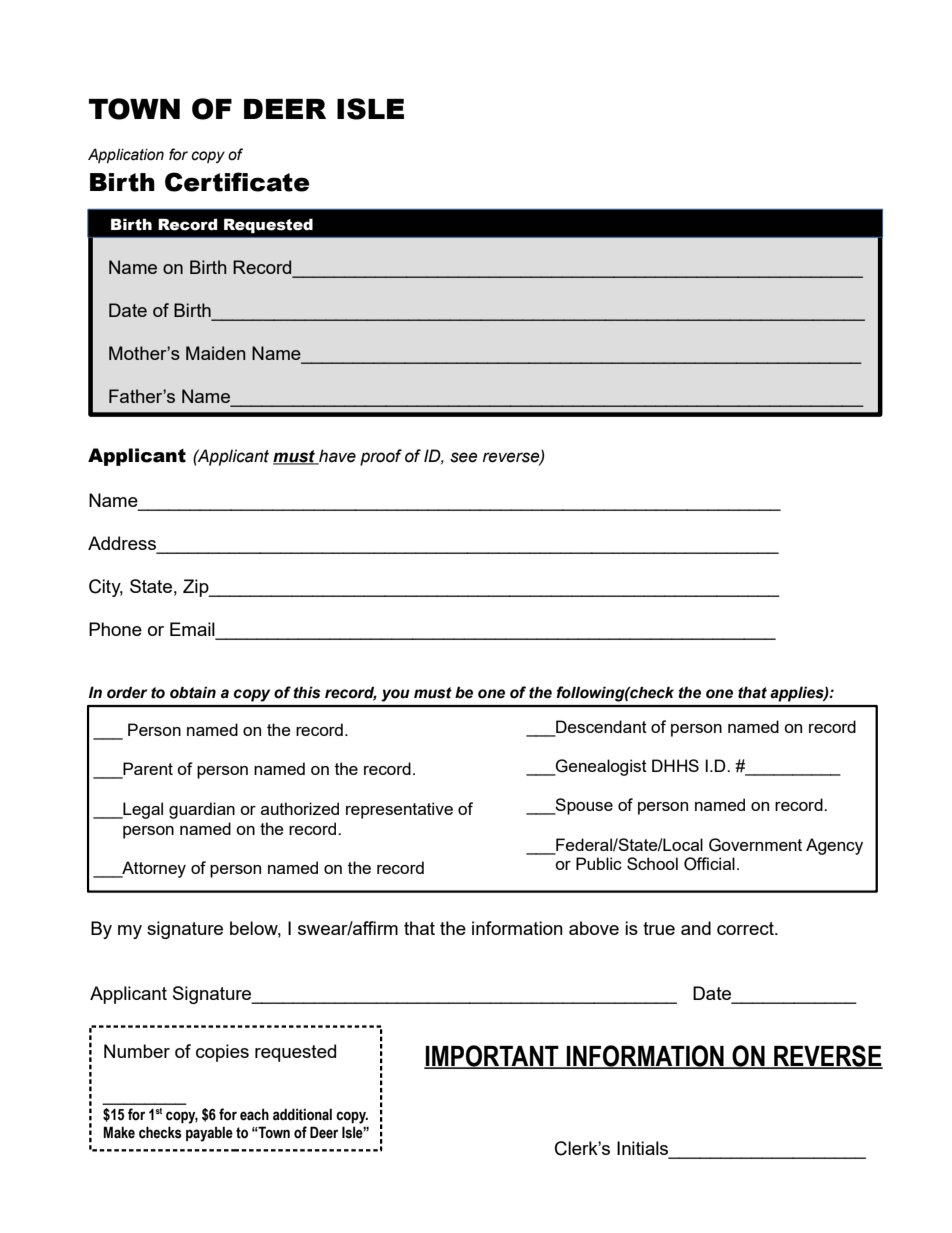 This screenshot has height=1233, width=952. What do you see at coordinates (202, 810) in the screenshot?
I see `guardian` at bounding box center [202, 810].
